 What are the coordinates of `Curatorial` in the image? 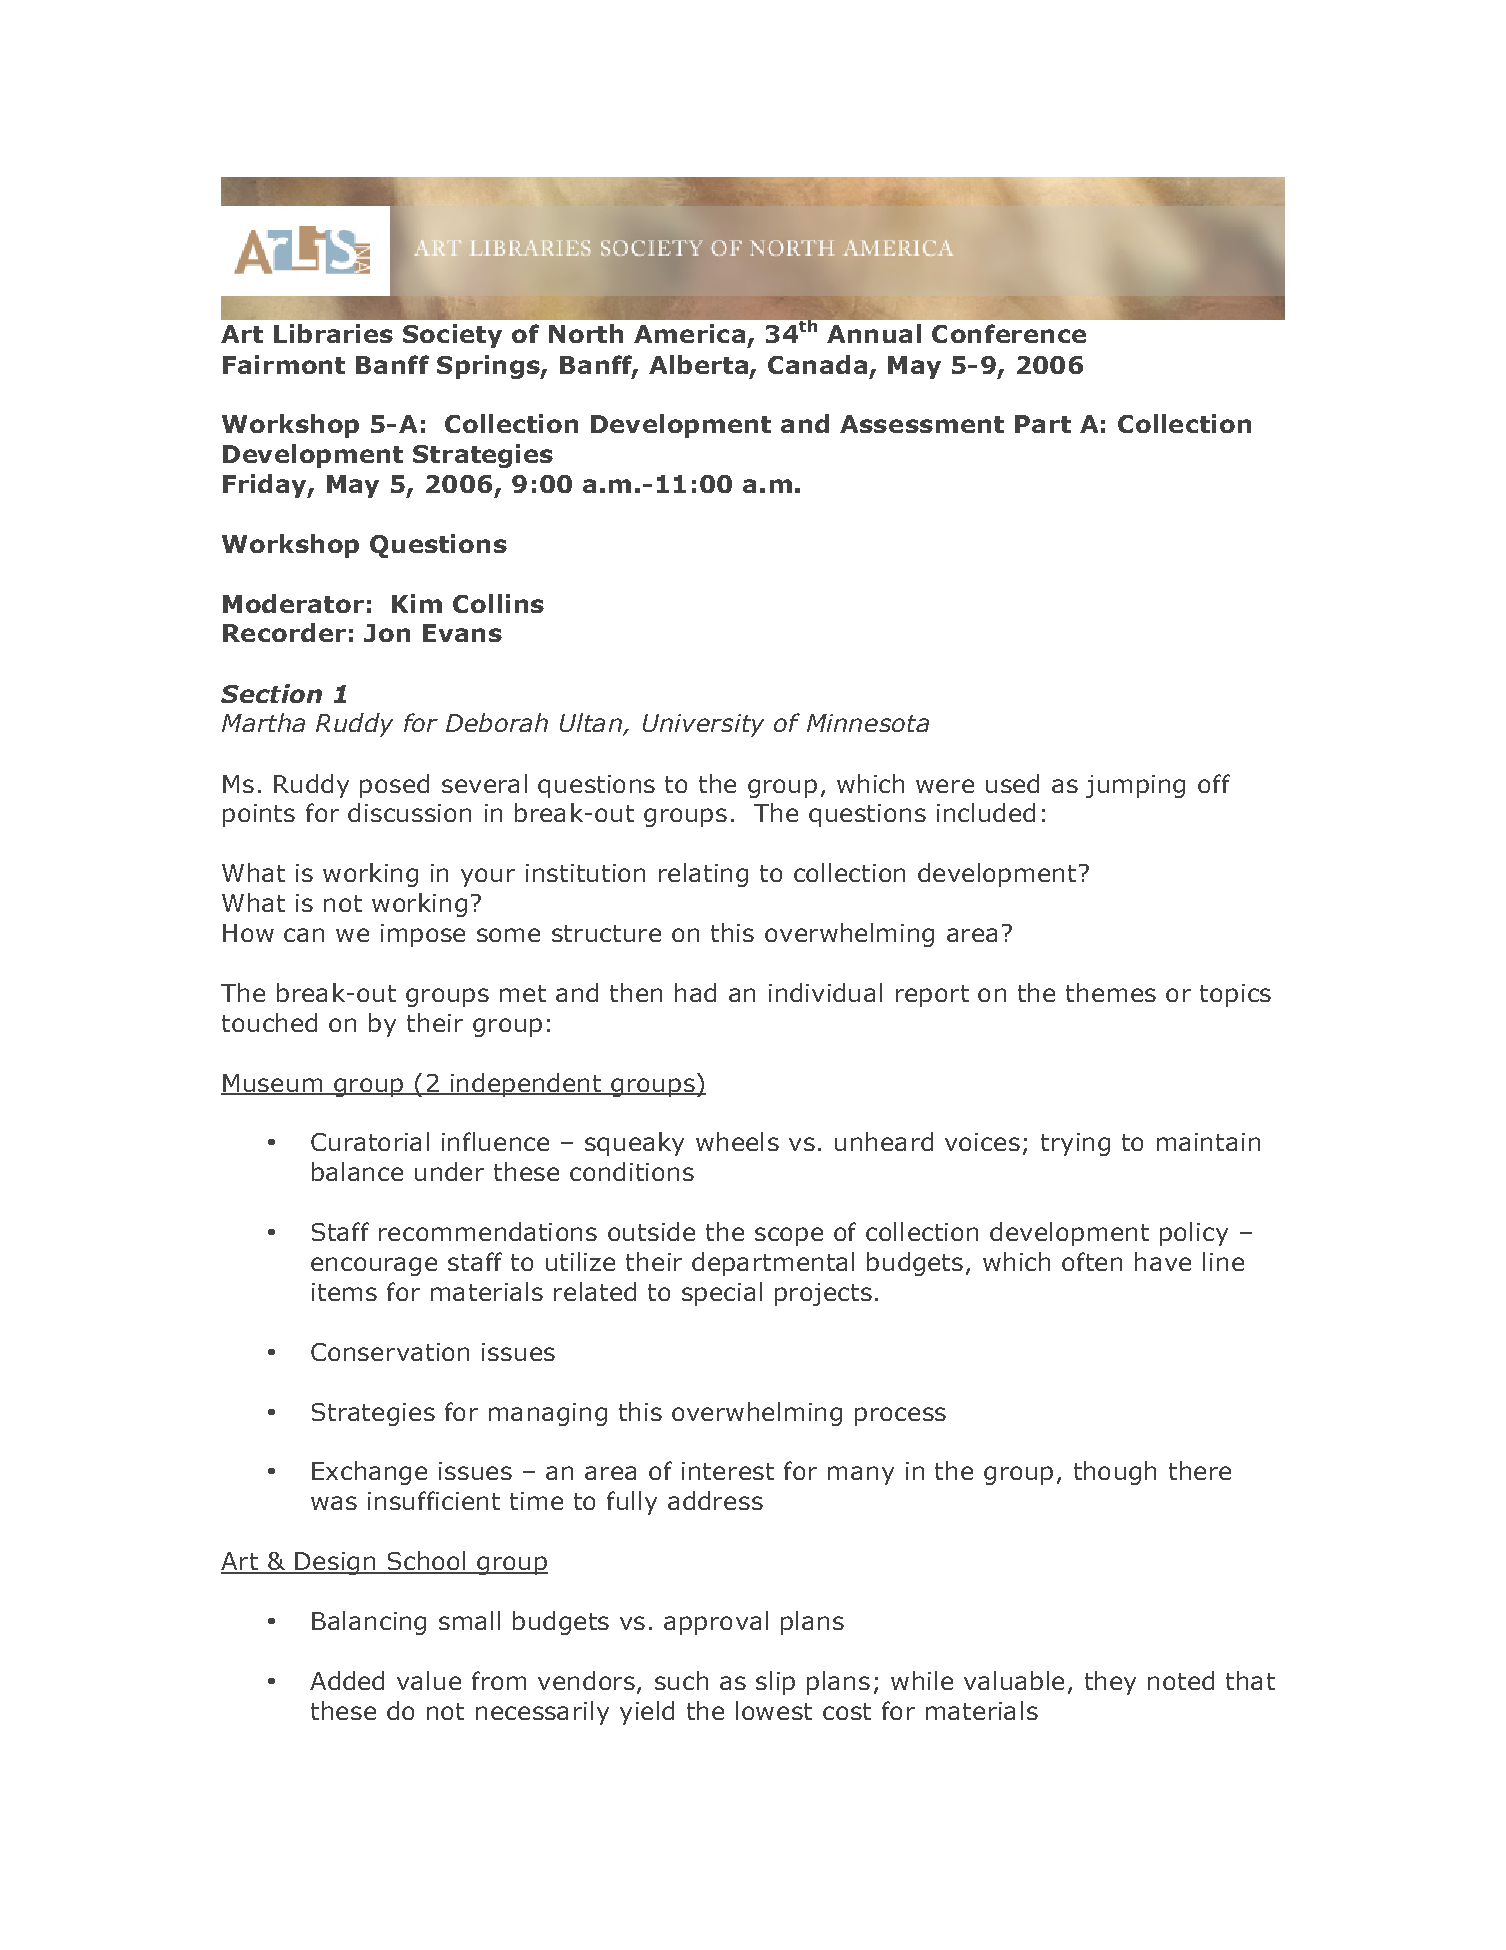 It's located at (370, 1141).
